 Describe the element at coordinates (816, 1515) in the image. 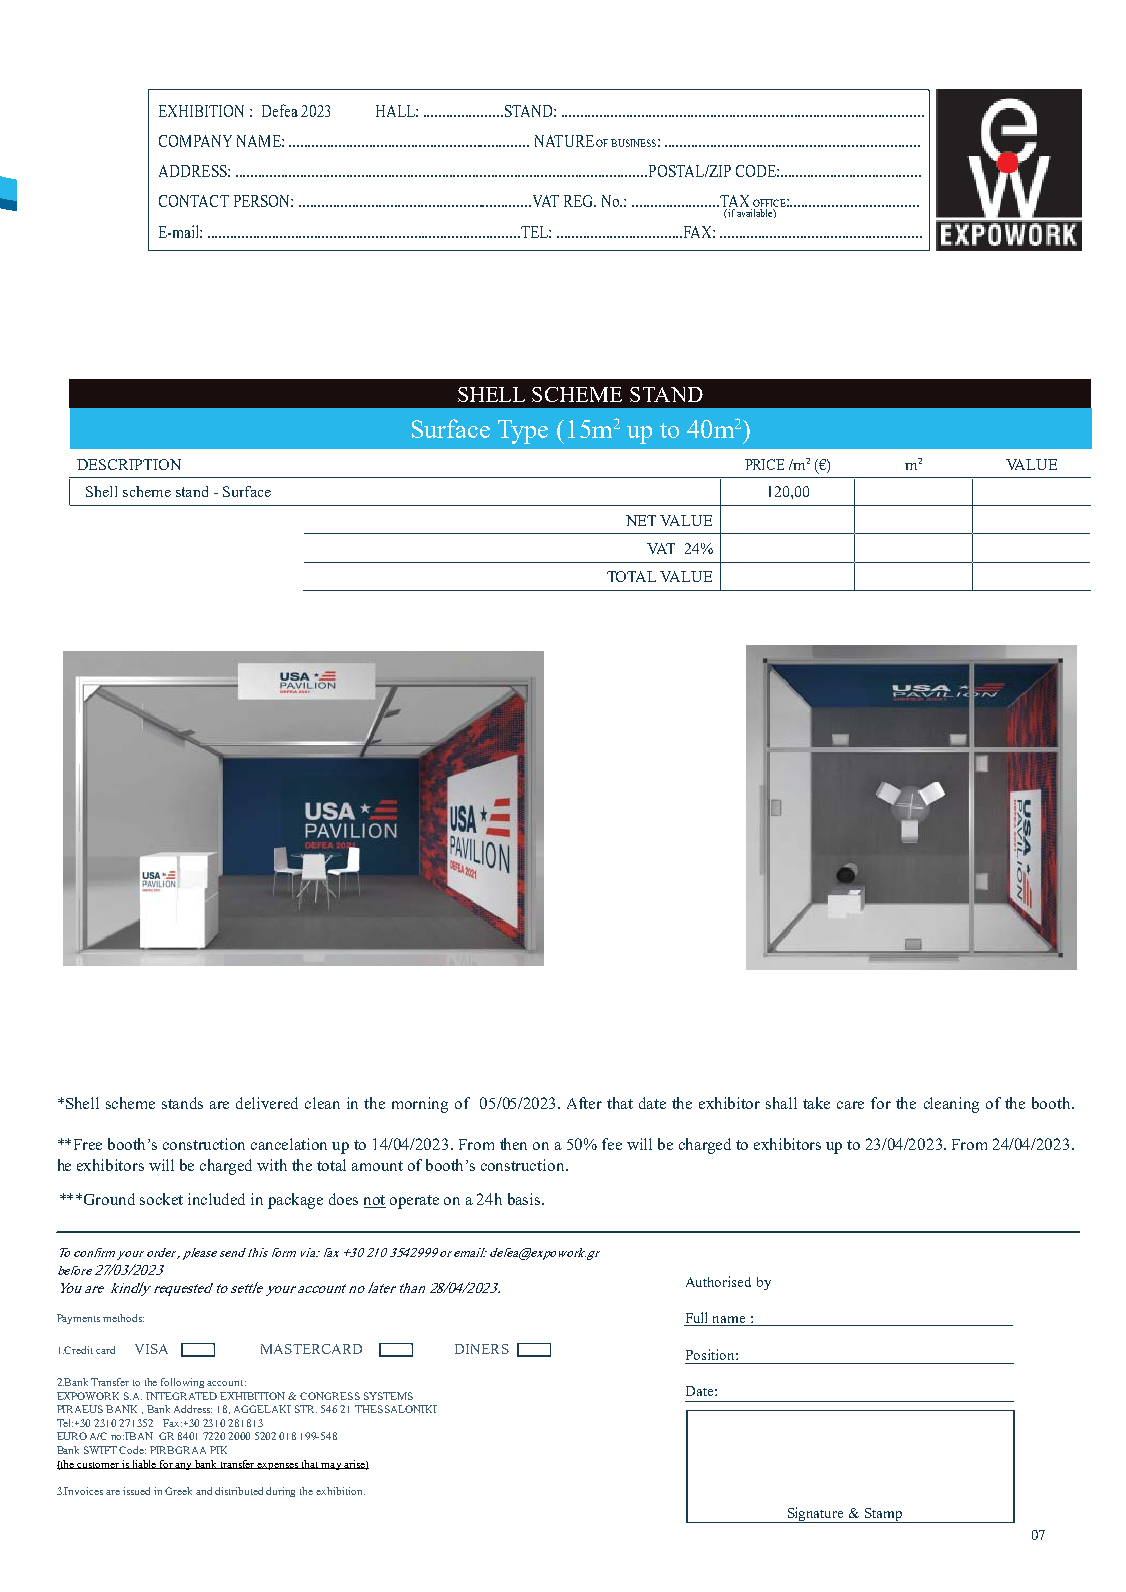

I see `Signature` at that location.
